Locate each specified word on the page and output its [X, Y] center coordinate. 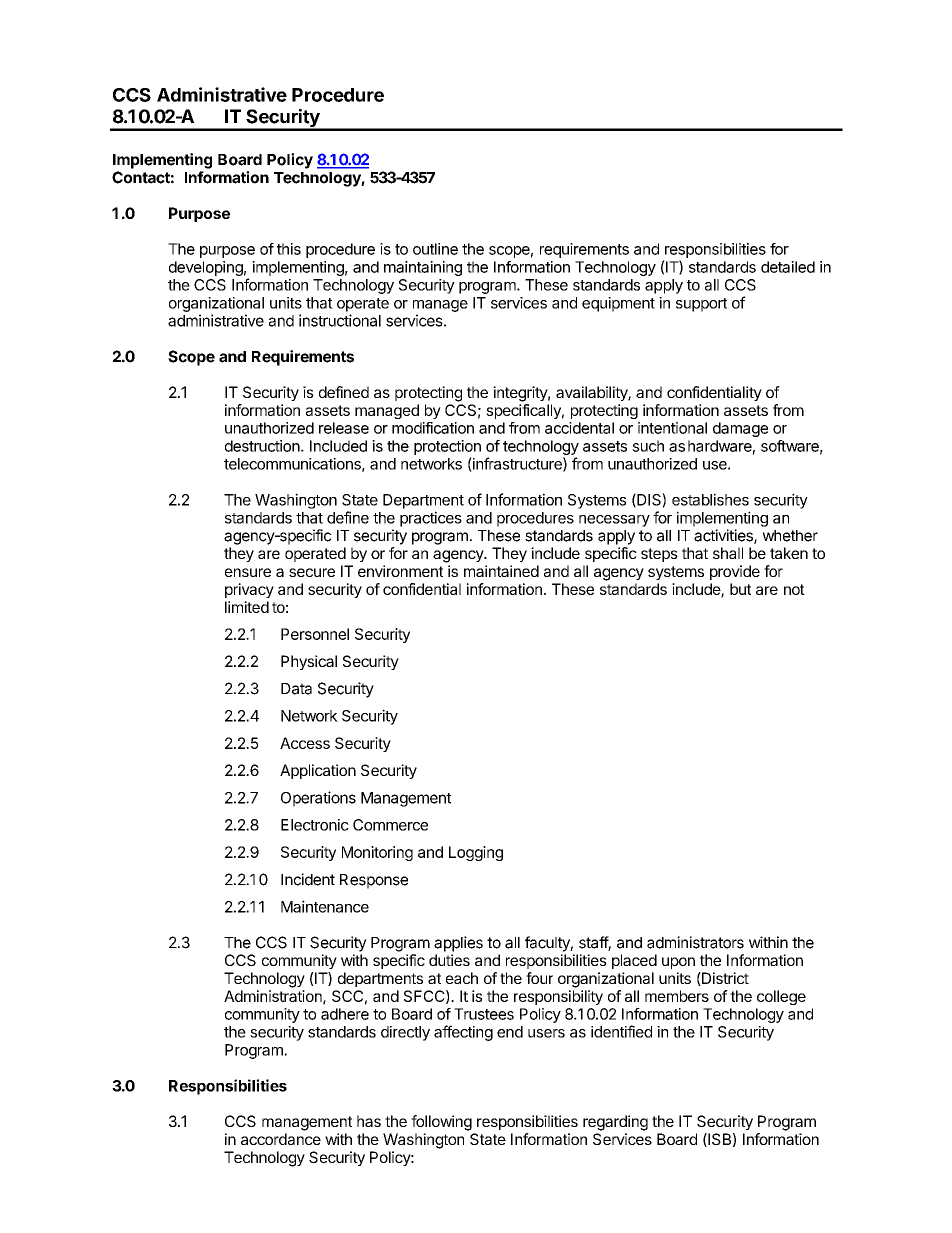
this [289, 249]
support [701, 305]
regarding [615, 1123]
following [441, 1123]
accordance [281, 1139]
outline [435, 249]
